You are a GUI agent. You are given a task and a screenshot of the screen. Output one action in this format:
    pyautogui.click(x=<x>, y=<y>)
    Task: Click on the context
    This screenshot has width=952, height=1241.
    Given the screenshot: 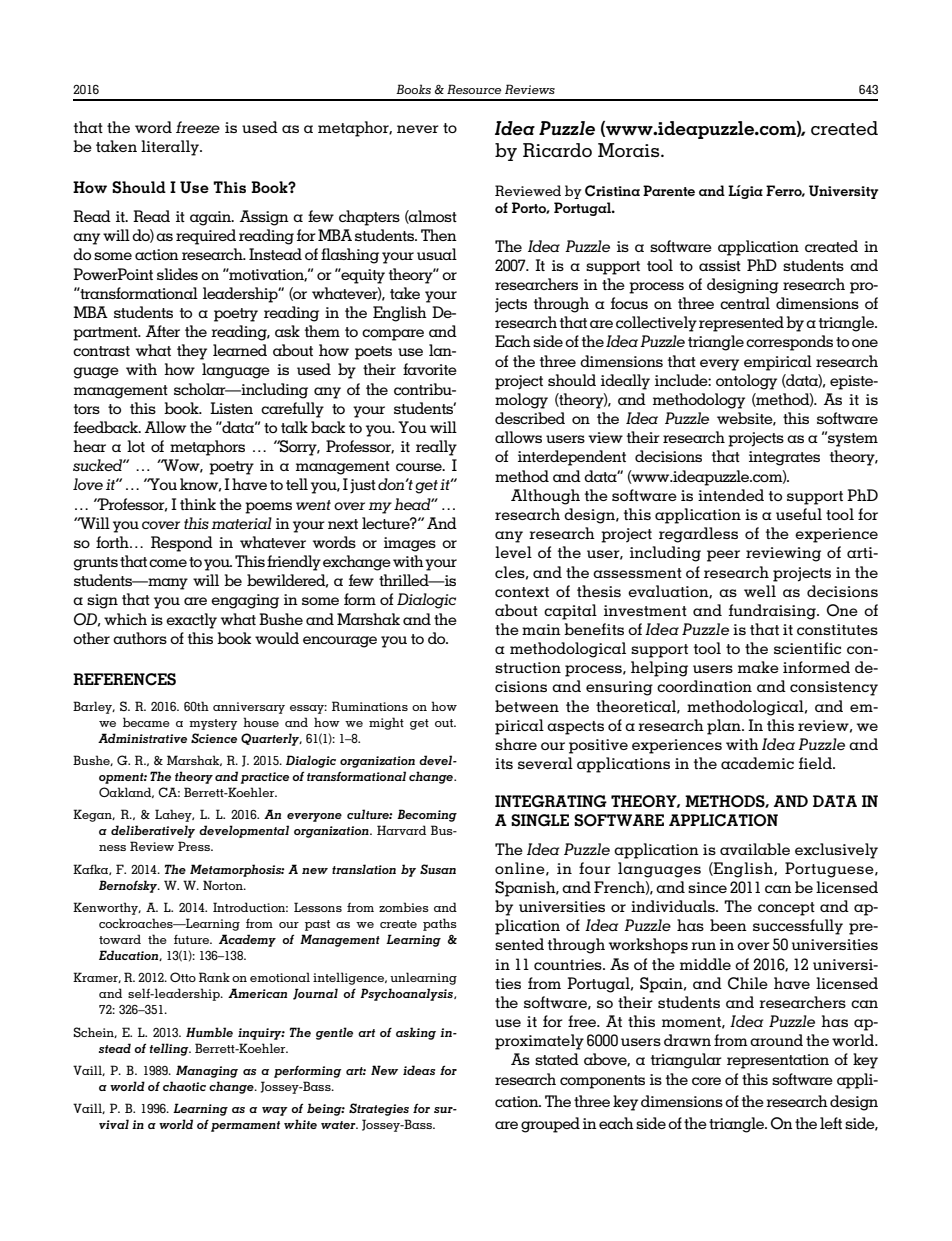 What is the action you would take?
    pyautogui.click(x=522, y=592)
